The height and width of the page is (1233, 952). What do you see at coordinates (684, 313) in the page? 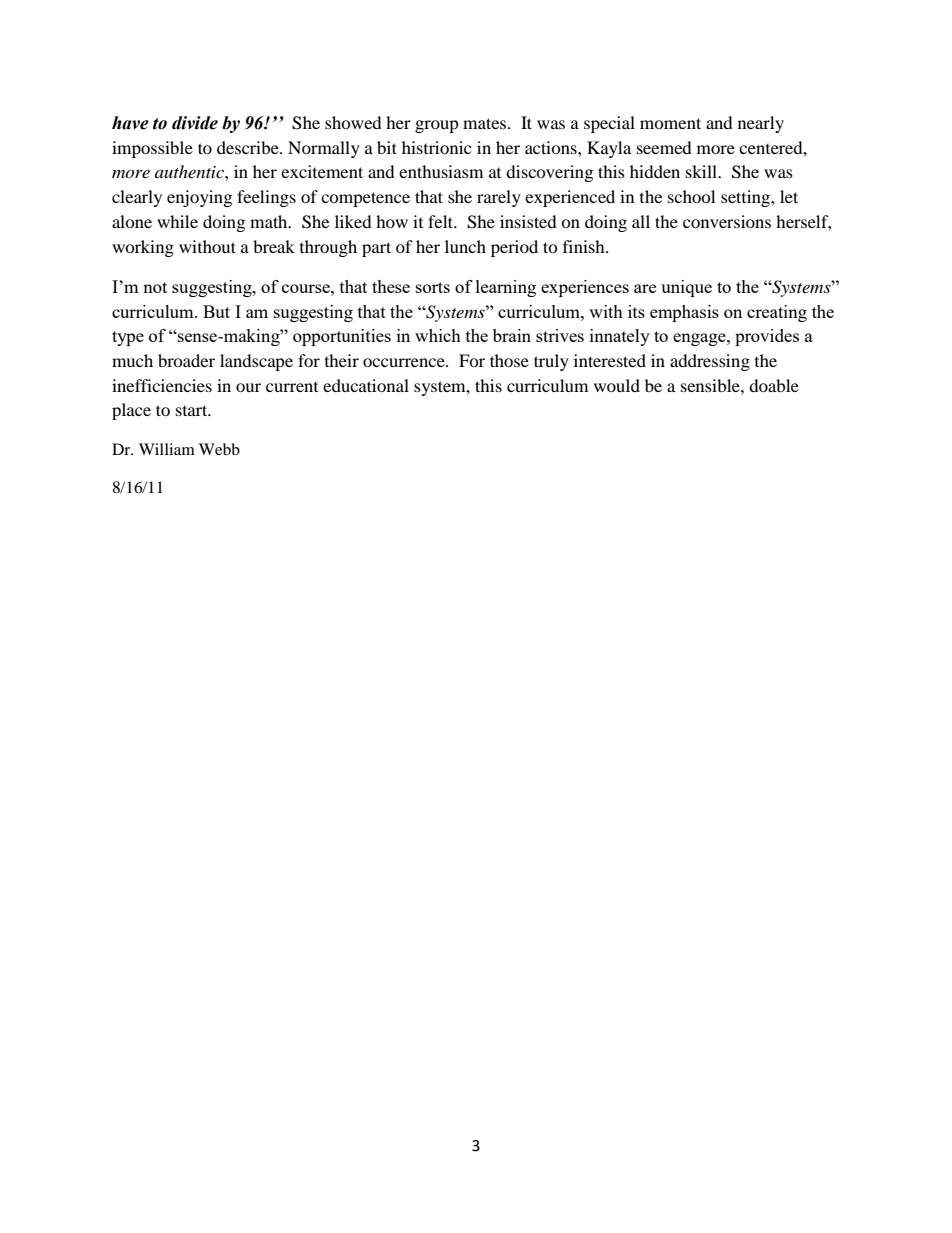
I see `emphasis` at bounding box center [684, 313].
